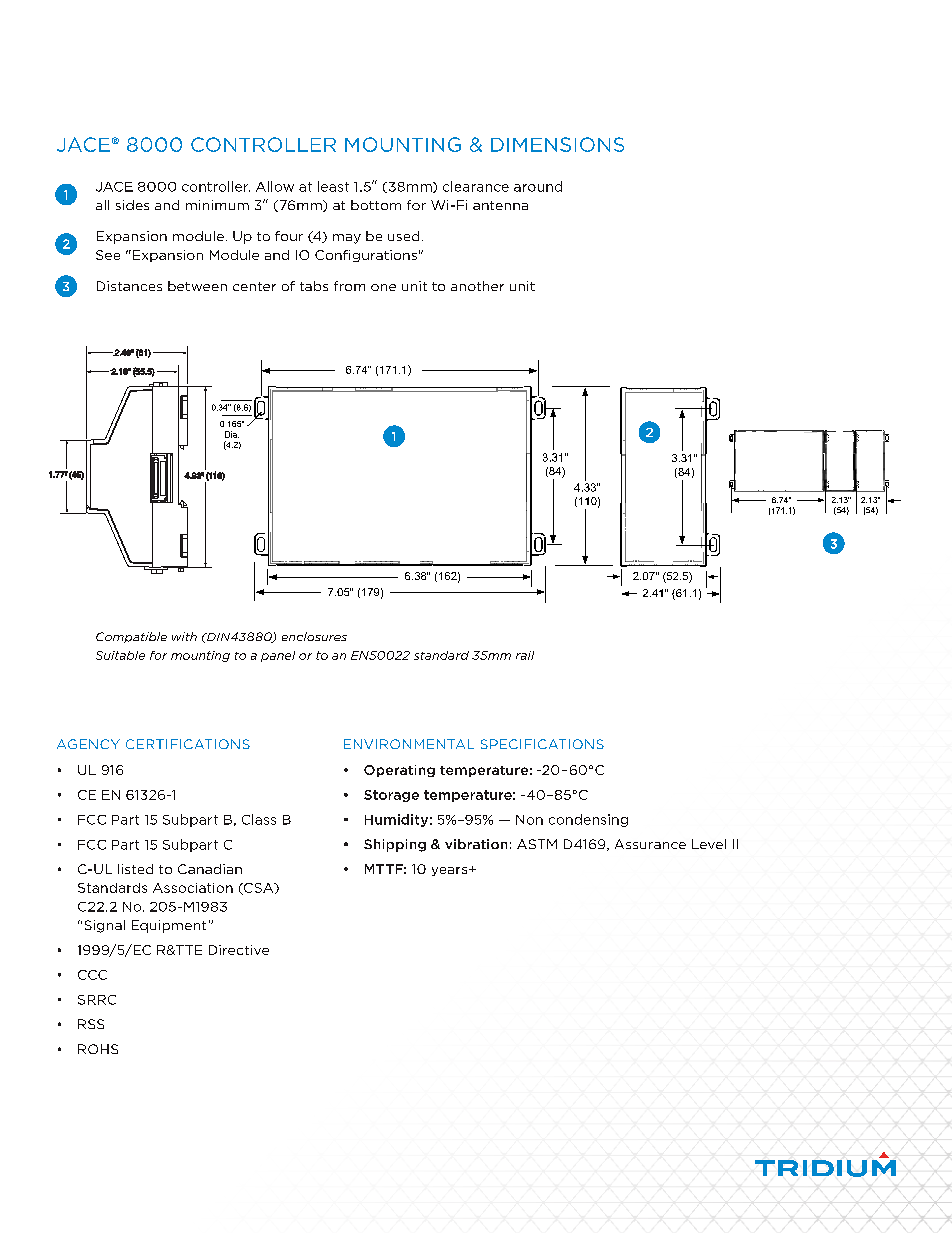  I want to click on listed, so click(135, 869).
